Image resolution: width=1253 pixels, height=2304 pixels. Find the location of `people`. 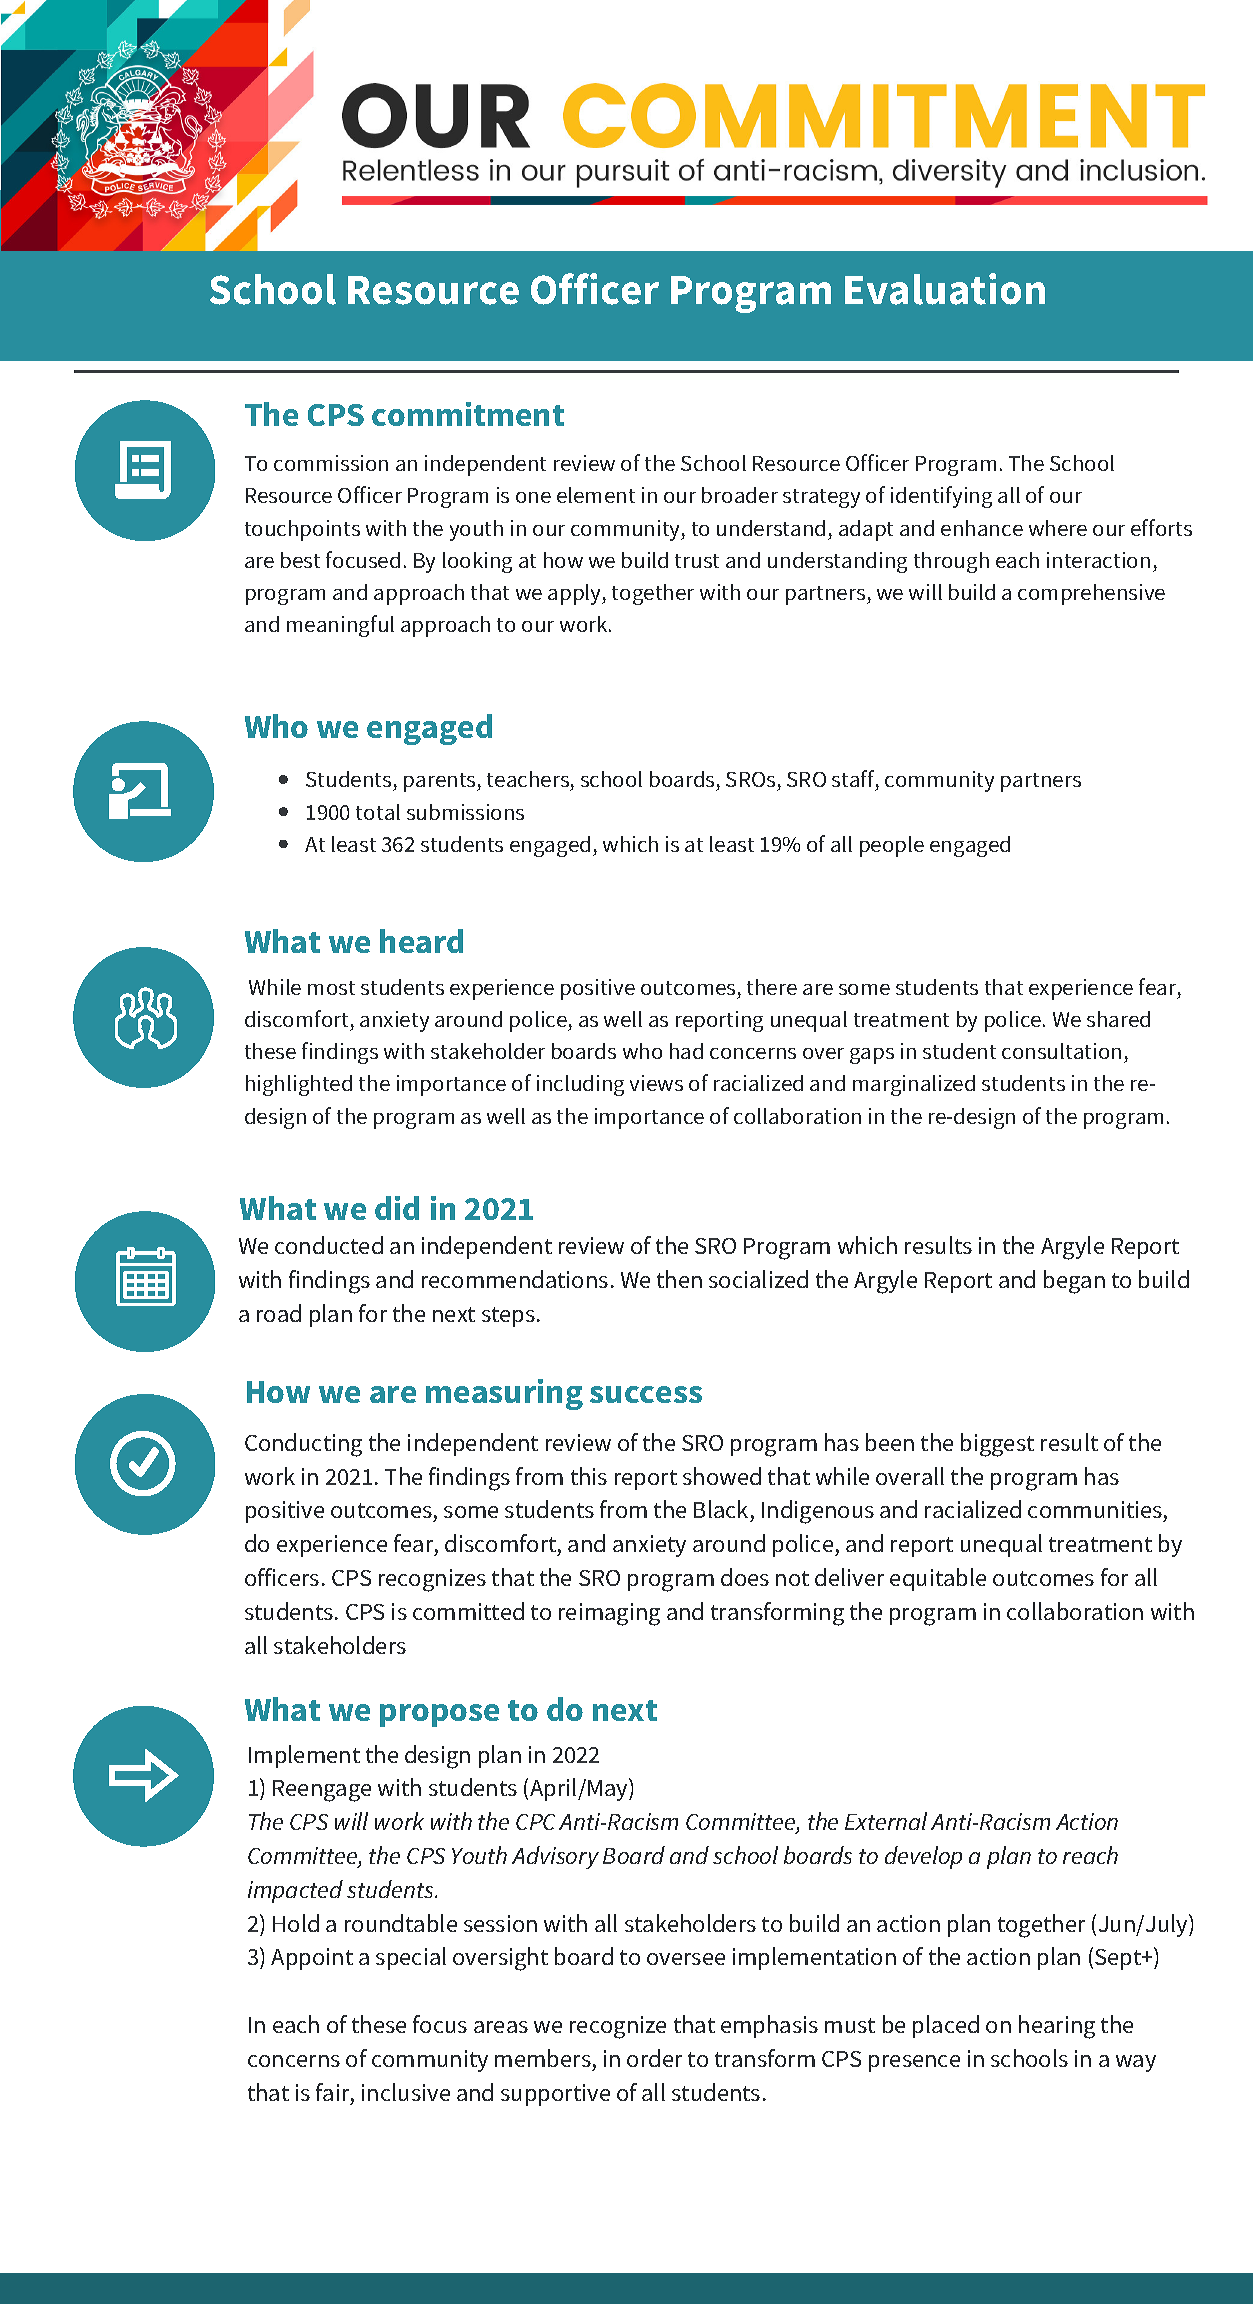

people is located at coordinates (892, 846).
